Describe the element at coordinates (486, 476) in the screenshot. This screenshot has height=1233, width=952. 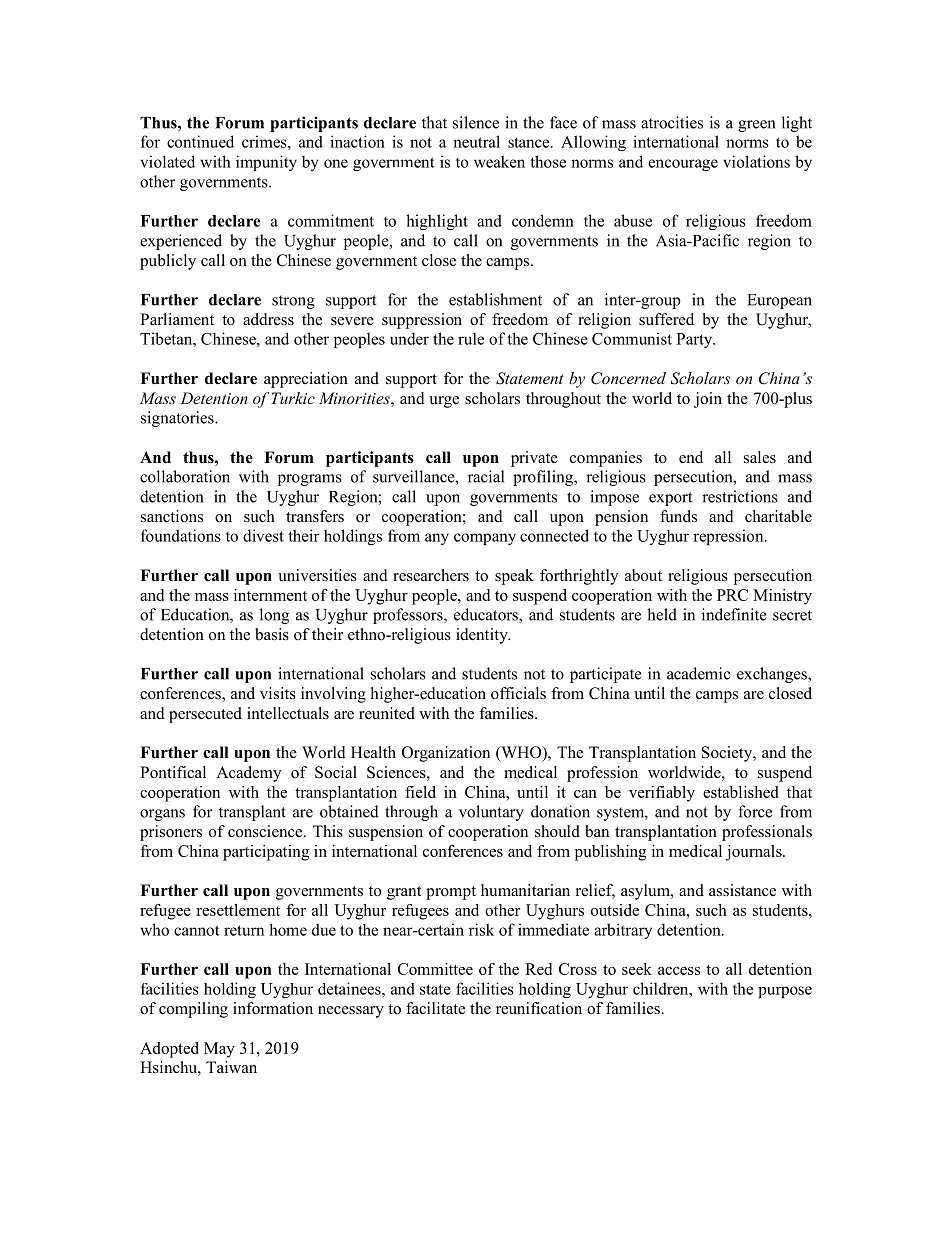
I see `racial` at that location.
